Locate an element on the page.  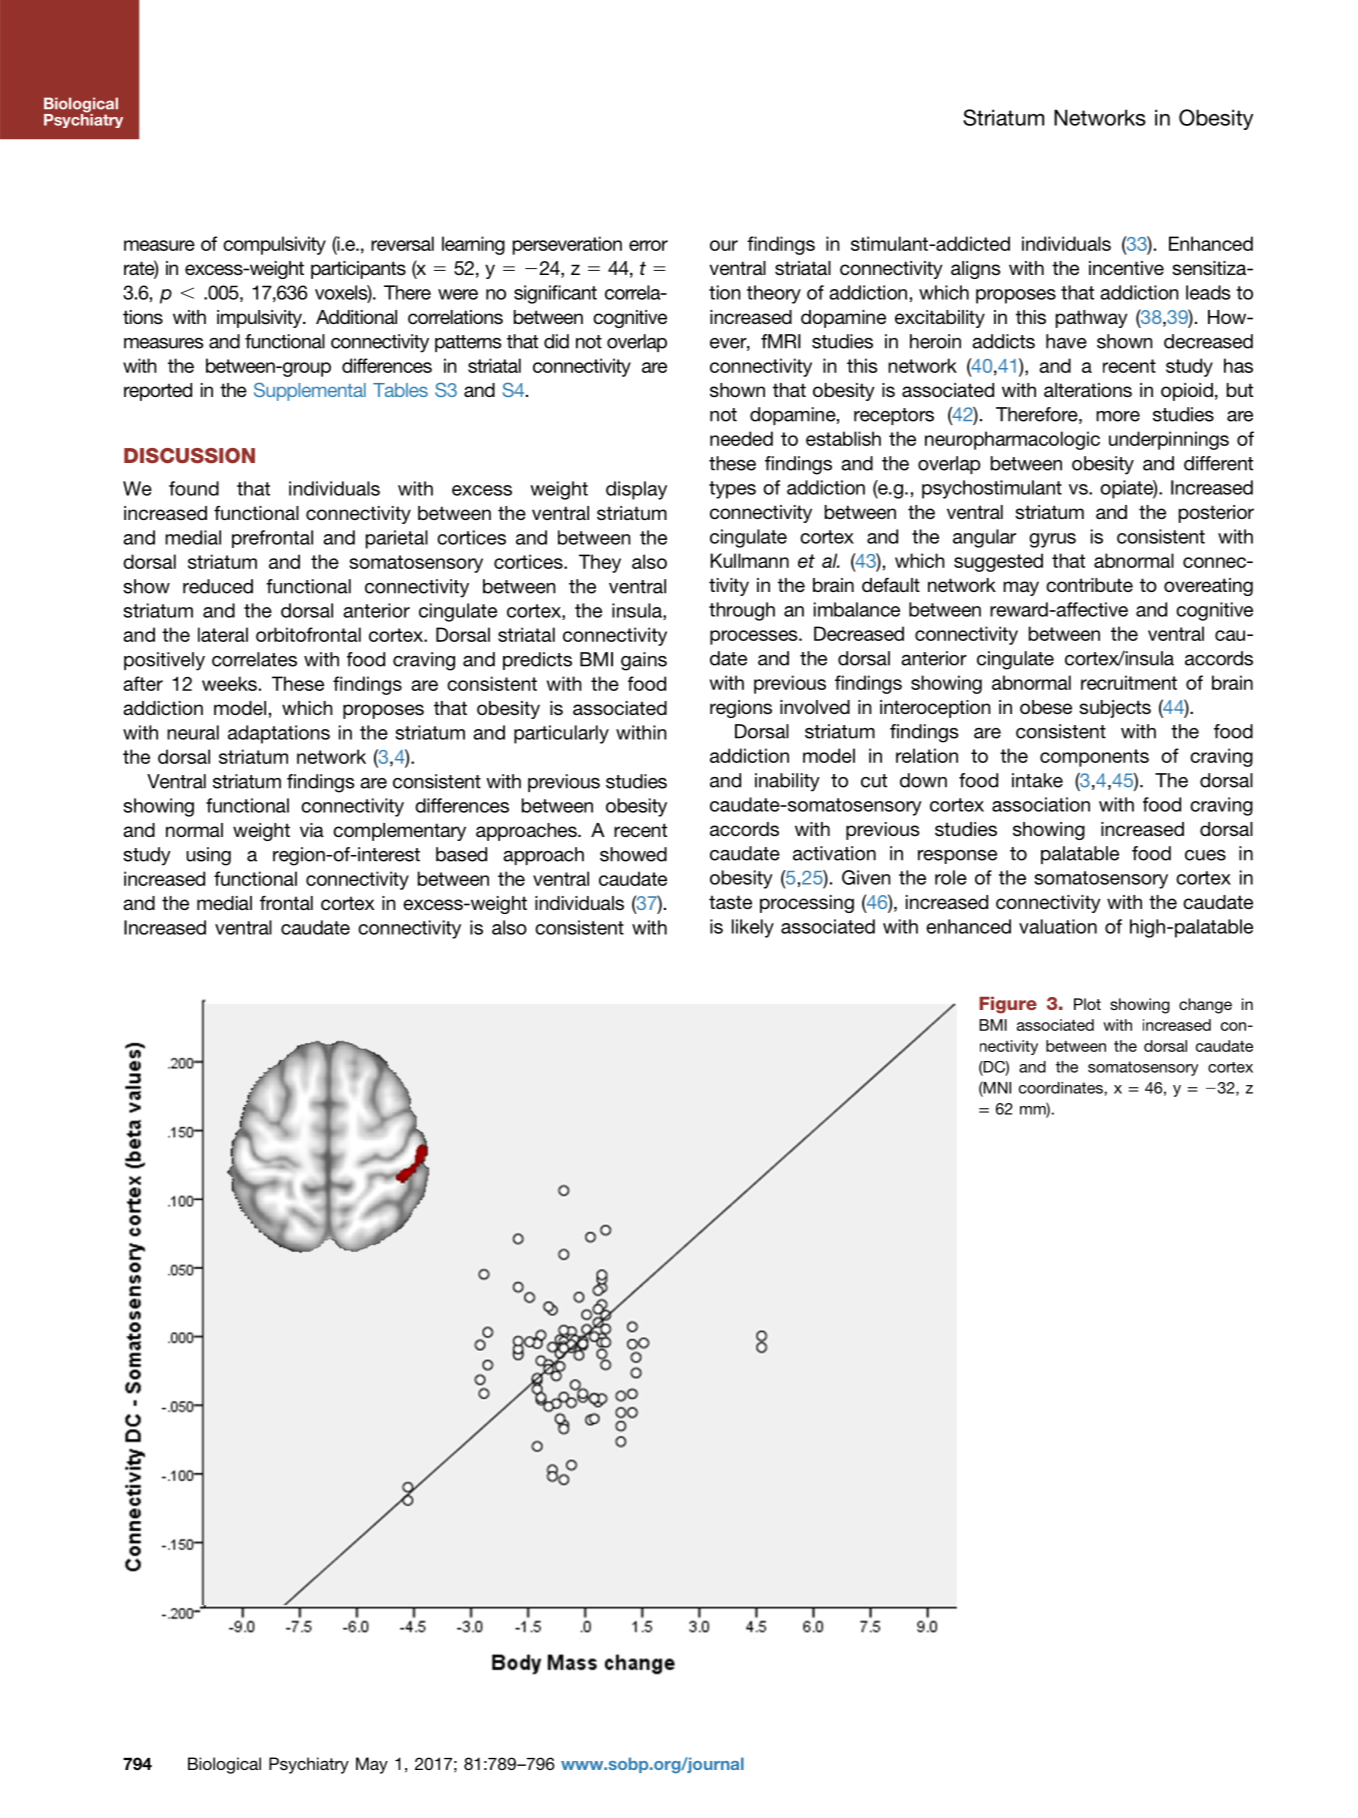
parietal is located at coordinates (397, 539).
